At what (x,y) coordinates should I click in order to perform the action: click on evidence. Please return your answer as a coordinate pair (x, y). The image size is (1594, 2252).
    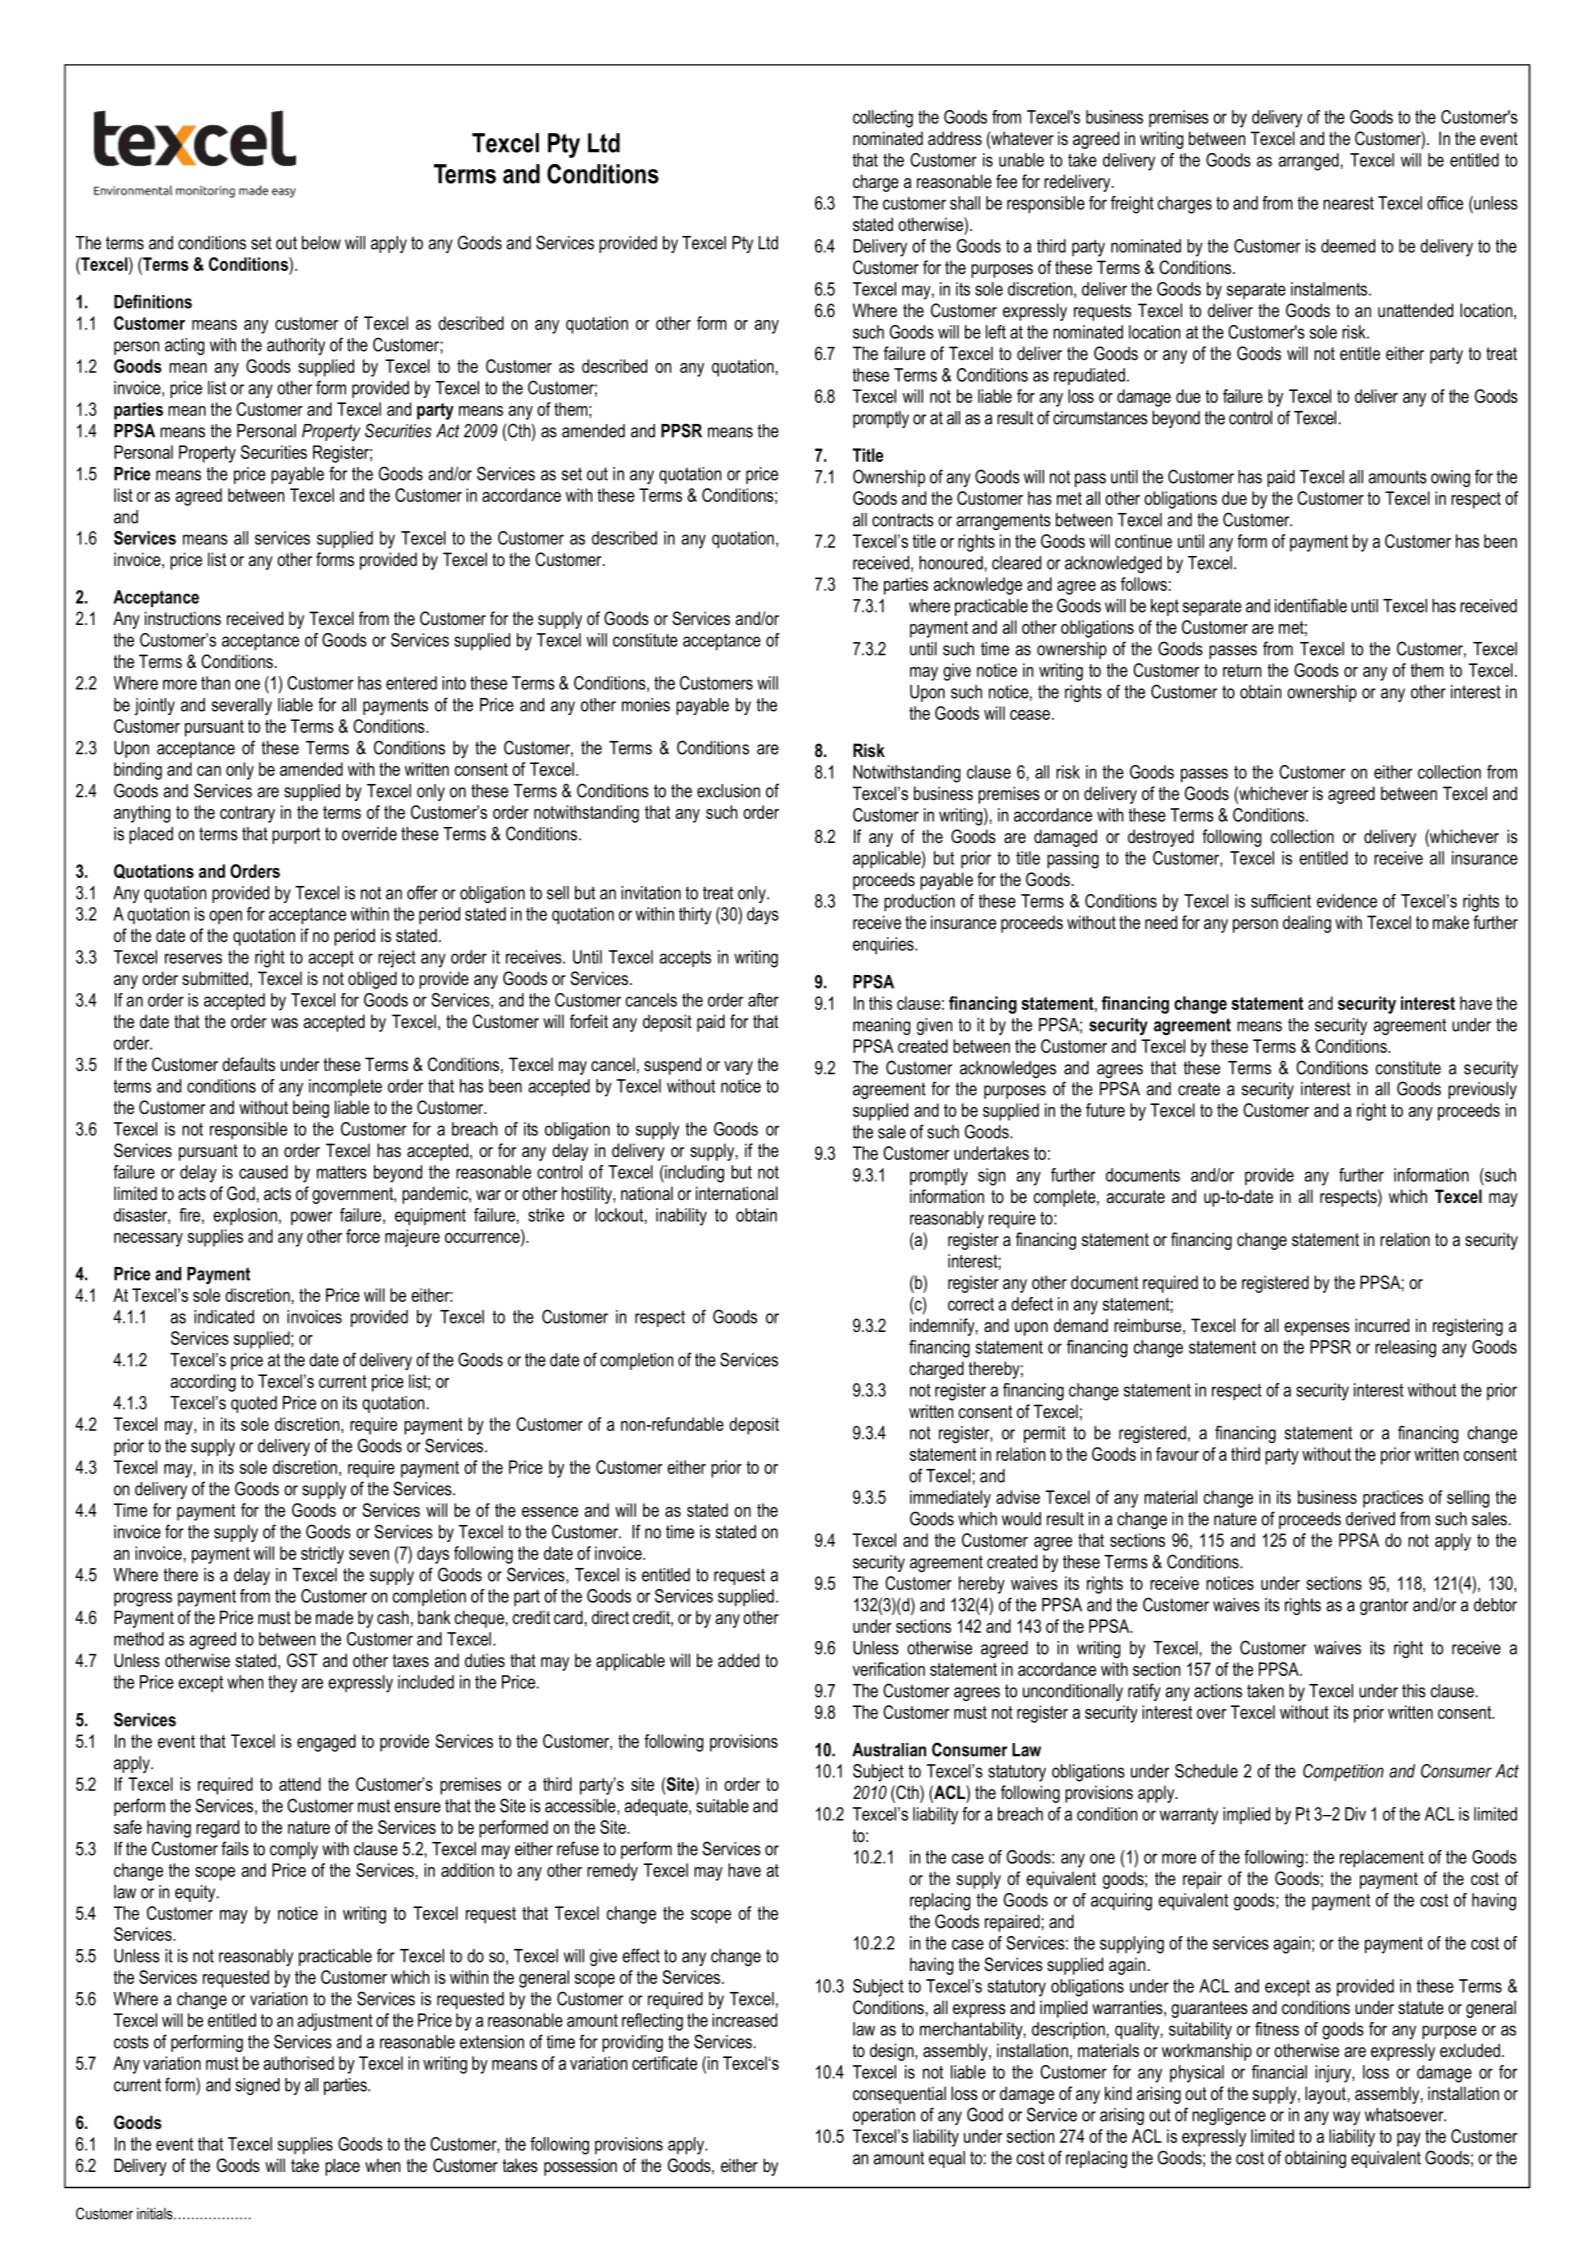
    Looking at the image, I should click on (1347, 901).
